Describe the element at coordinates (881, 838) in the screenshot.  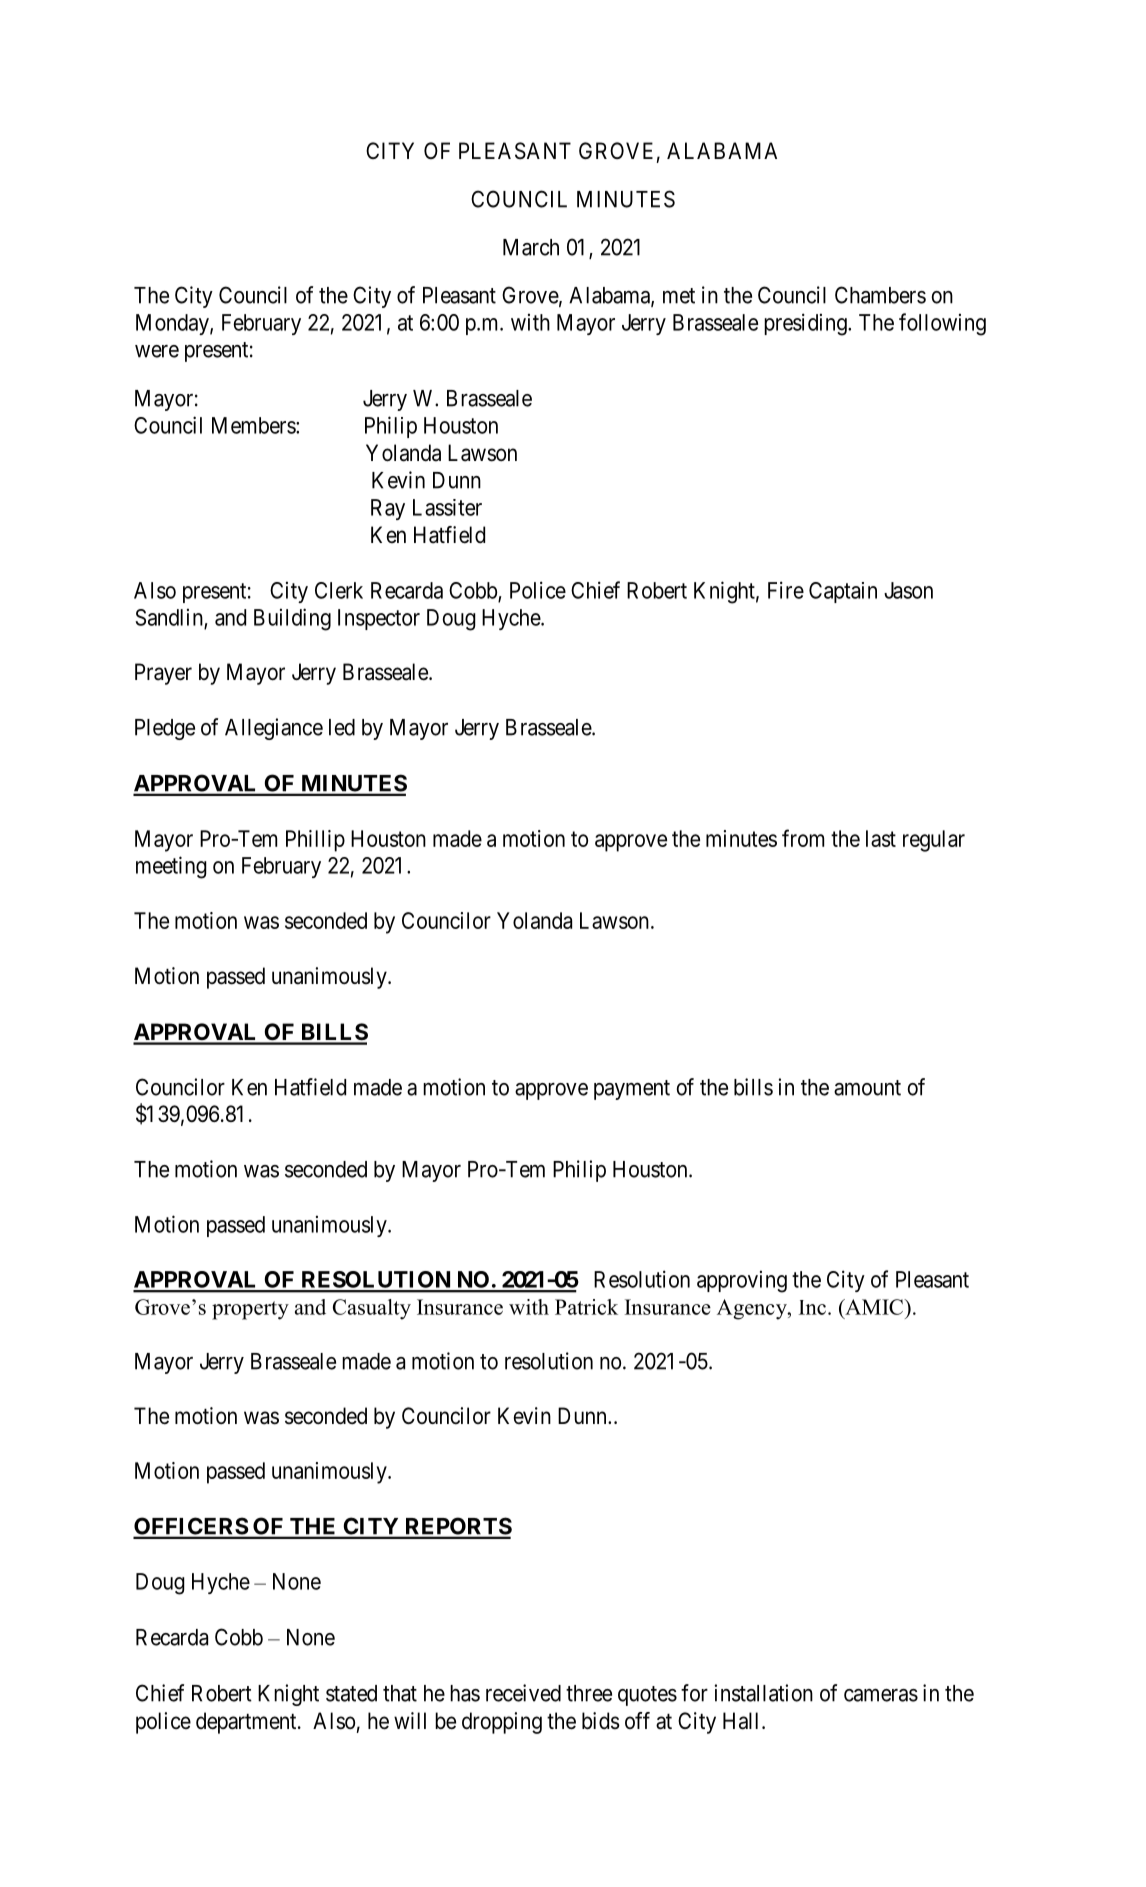
I see `last` at that location.
